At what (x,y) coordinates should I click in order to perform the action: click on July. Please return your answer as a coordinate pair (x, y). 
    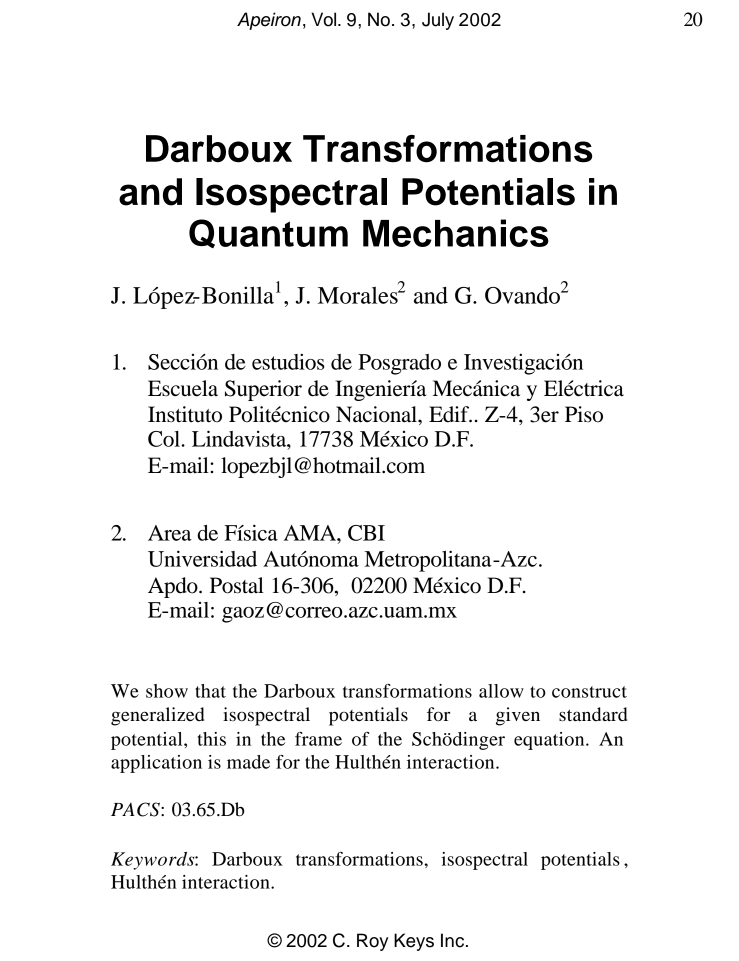
    Looking at the image, I should click on (438, 21).
